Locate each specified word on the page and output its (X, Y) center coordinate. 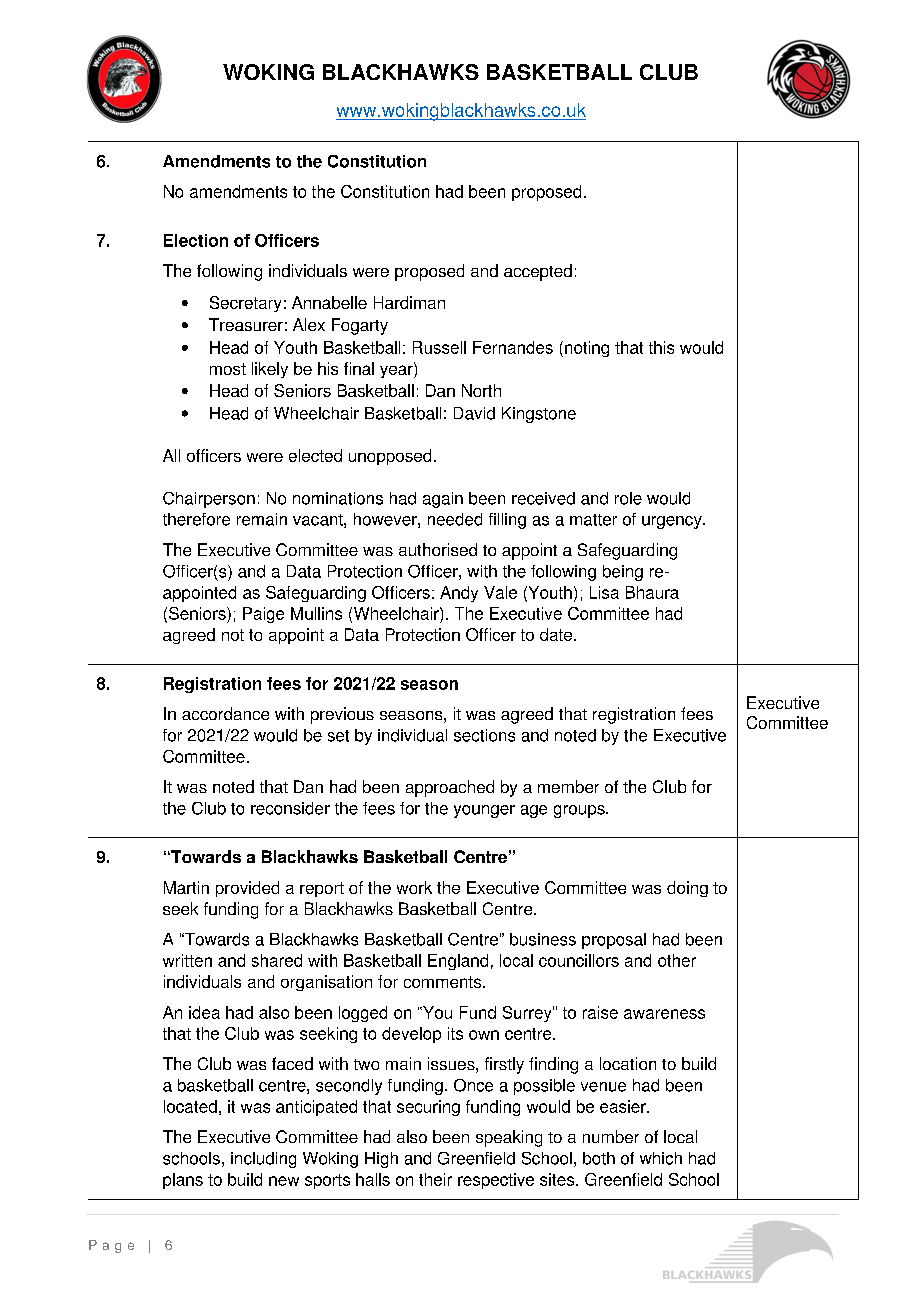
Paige (263, 615)
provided (247, 889)
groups (580, 811)
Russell (439, 347)
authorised (438, 549)
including (263, 1160)
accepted (538, 272)
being (623, 573)
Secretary (245, 304)
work (414, 887)
